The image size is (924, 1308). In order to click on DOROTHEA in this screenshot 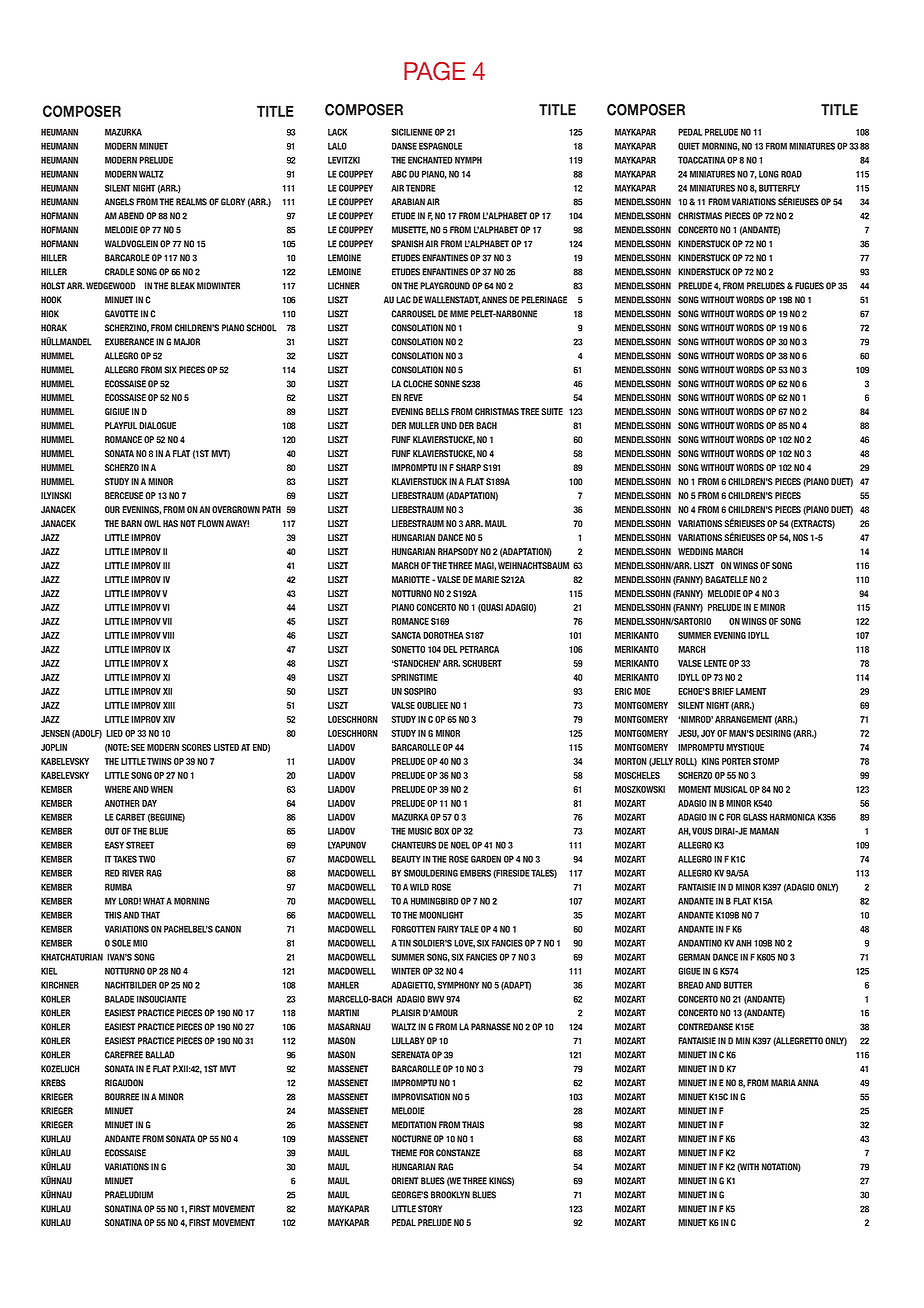, I will do `click(443, 635)`.
